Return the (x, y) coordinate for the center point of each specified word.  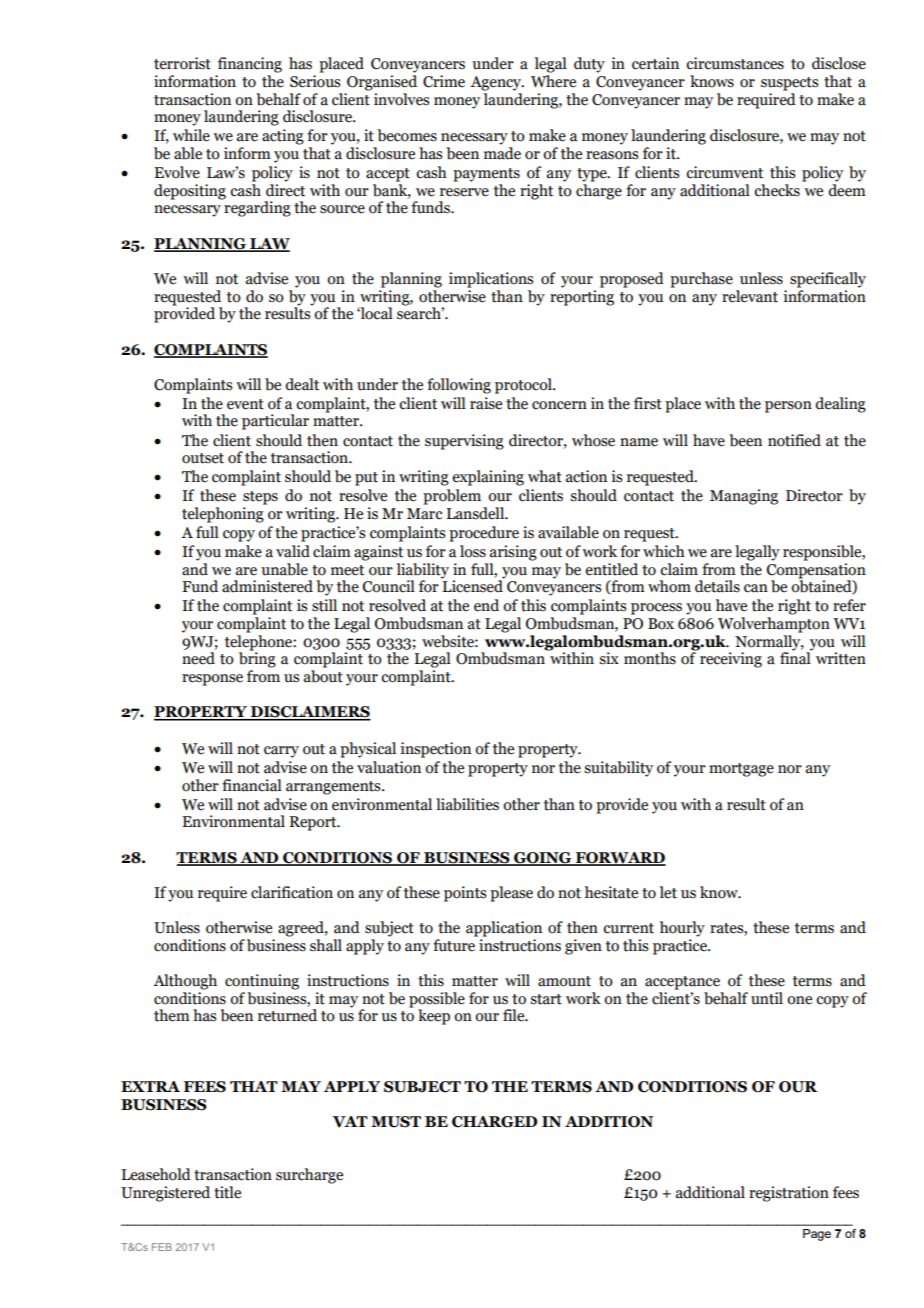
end (486, 605)
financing (250, 65)
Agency (497, 83)
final (796, 657)
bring (257, 659)
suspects (790, 84)
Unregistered (165, 1194)
